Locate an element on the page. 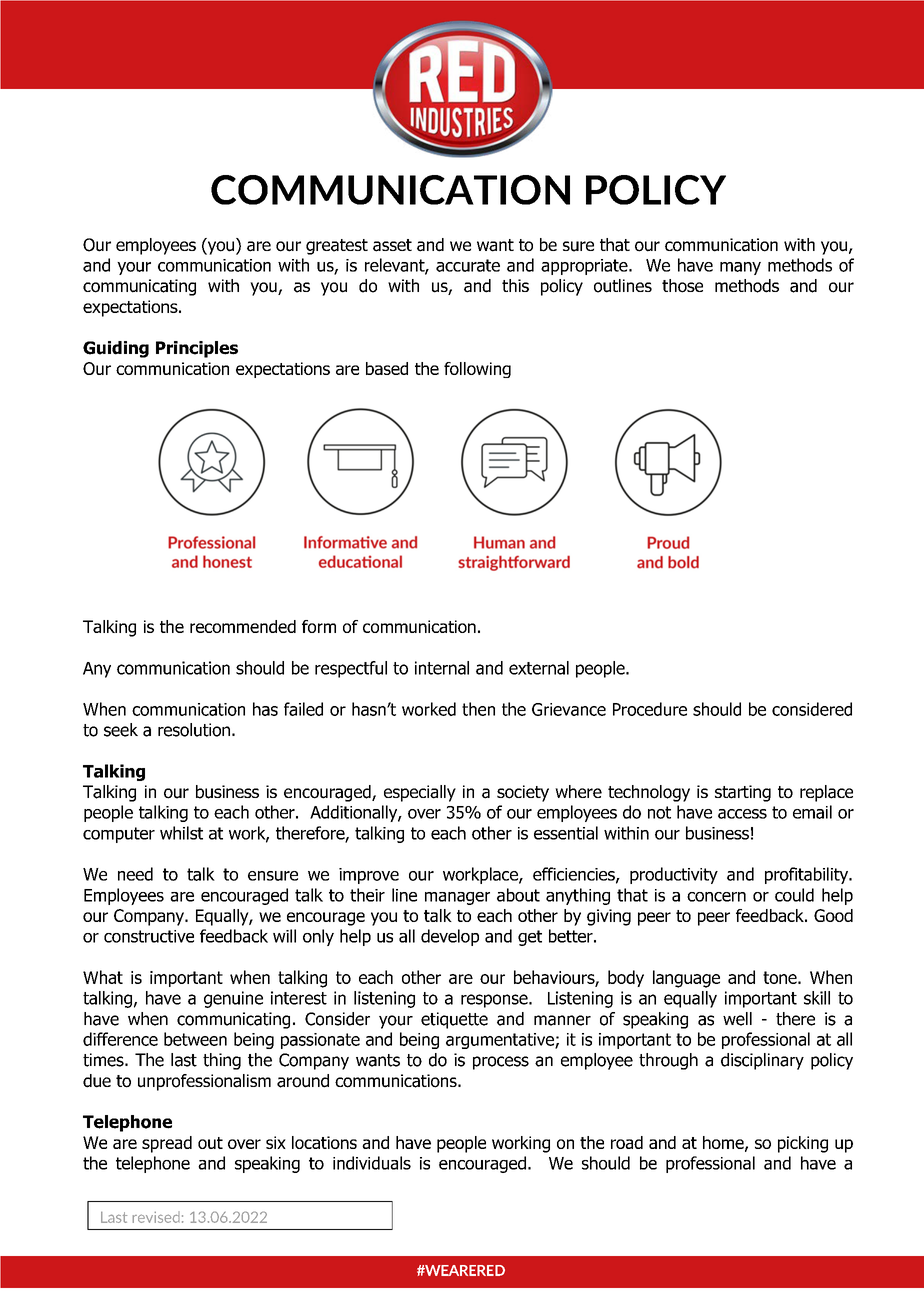 The image size is (924, 1308). Principles is located at coordinates (197, 349).
